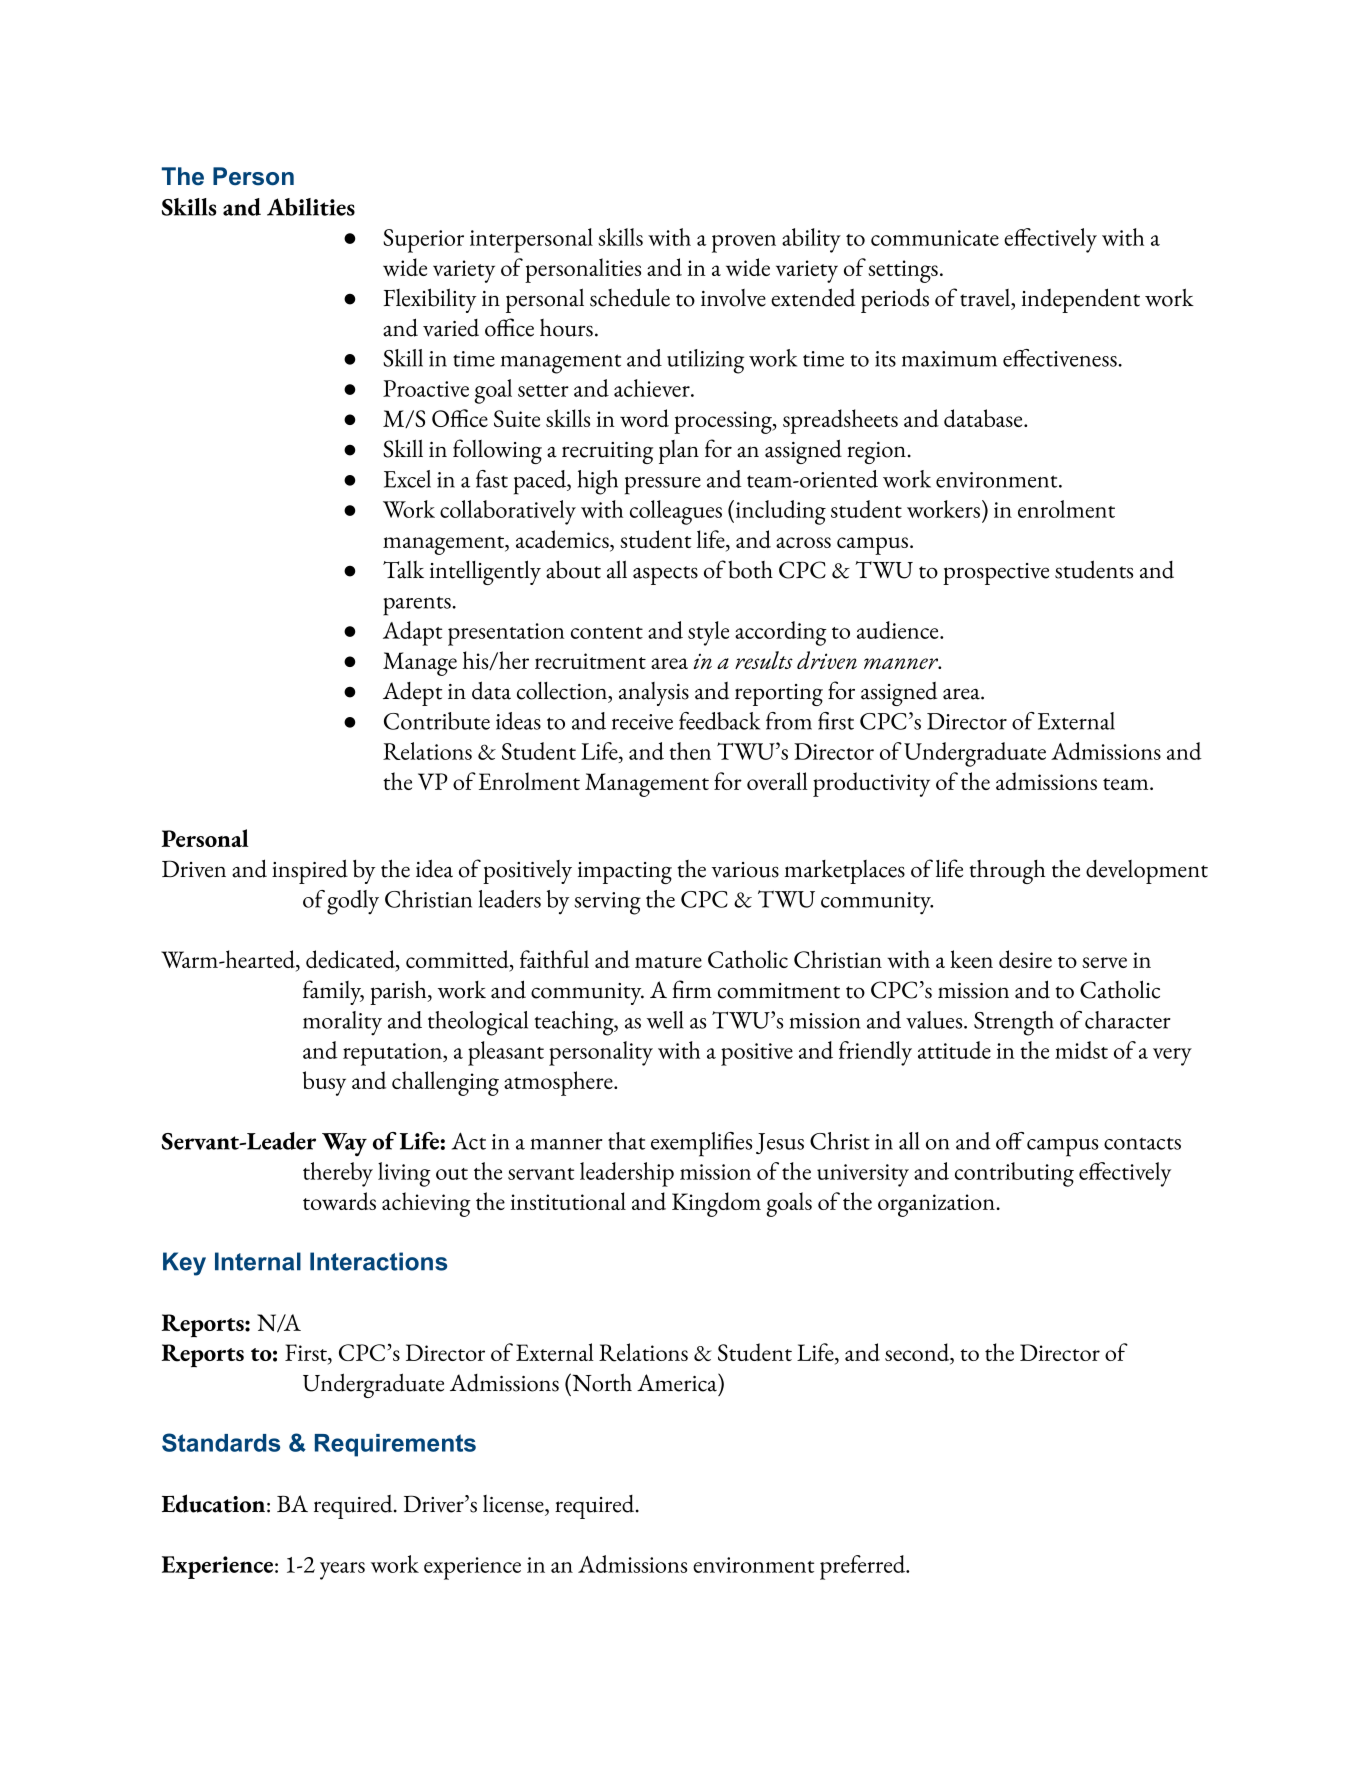 This page has height=1774, width=1370. I want to click on Adept, so click(412, 694).
